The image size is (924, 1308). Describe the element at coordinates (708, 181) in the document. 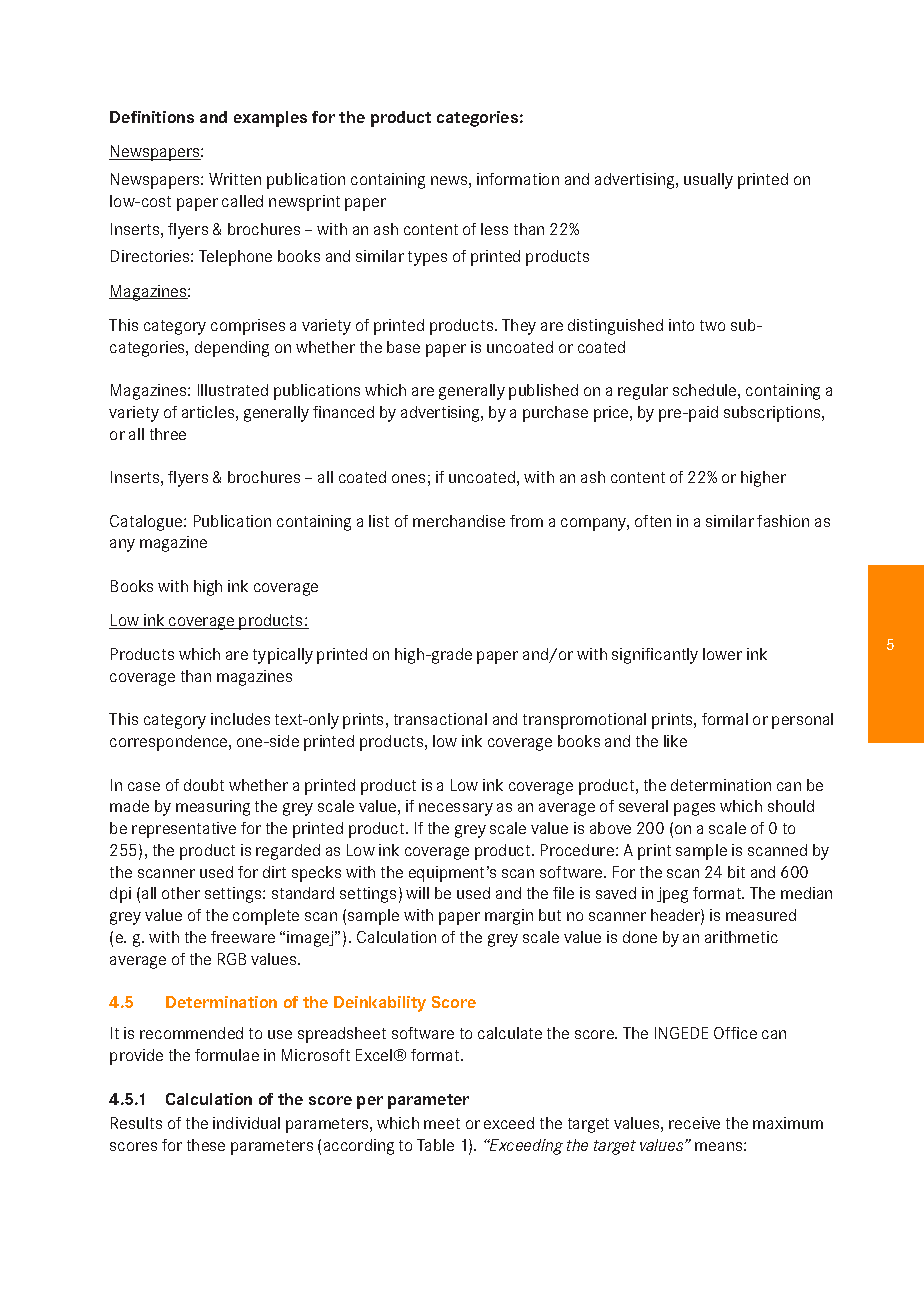

I see `usually` at that location.
